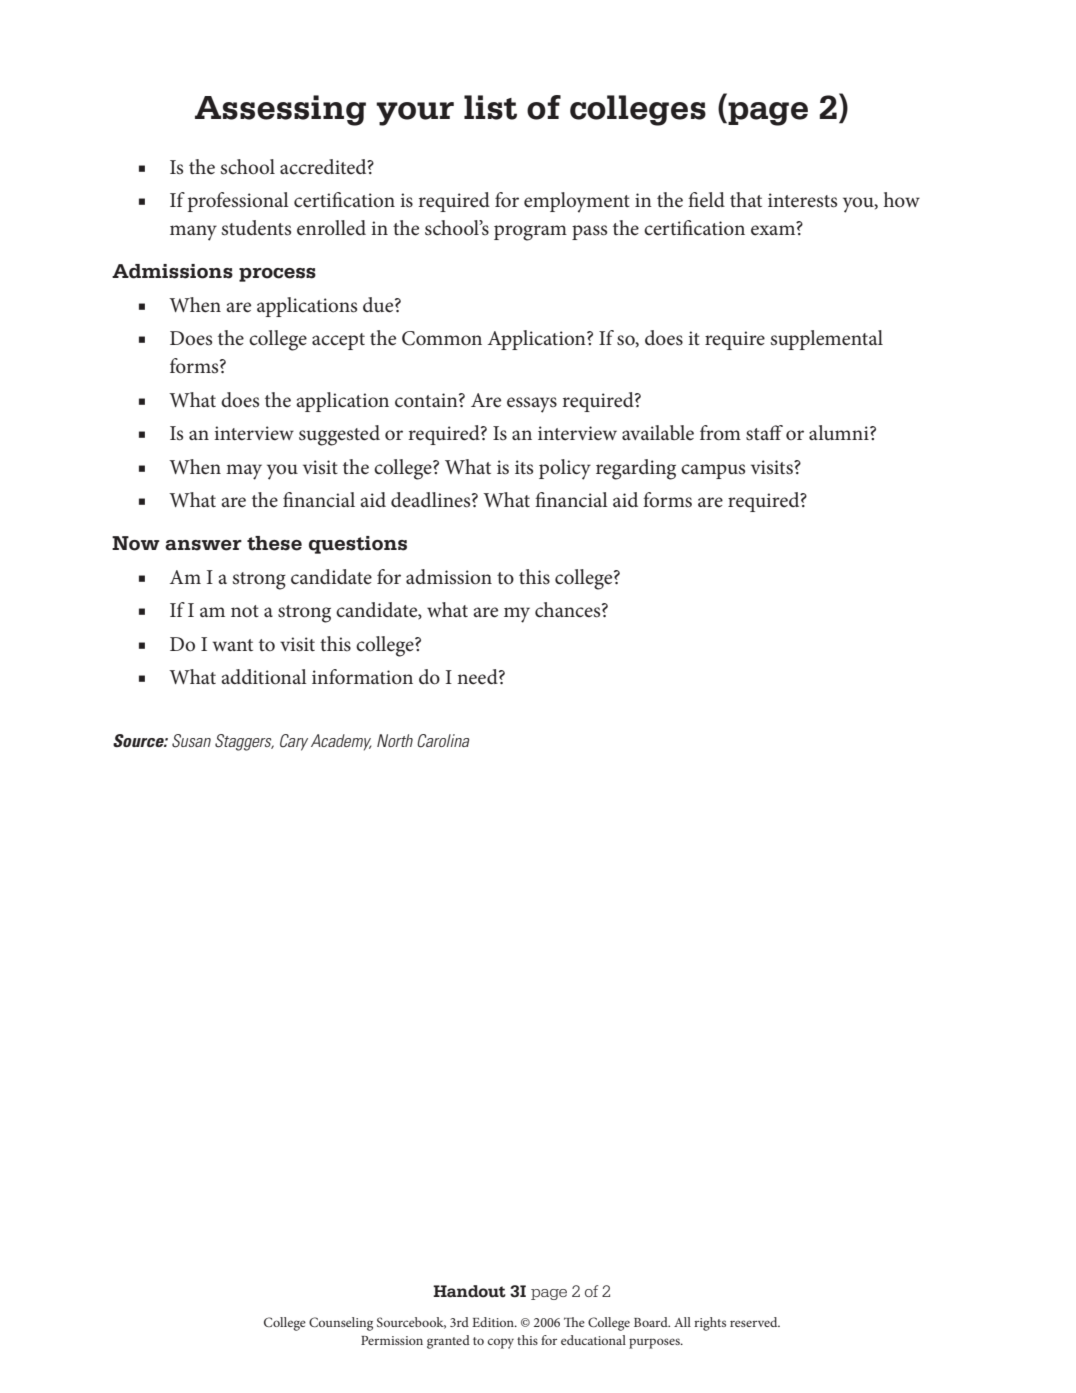 The image size is (1076, 1393). Describe the element at coordinates (802, 200) in the screenshot. I see `interests` at that location.
